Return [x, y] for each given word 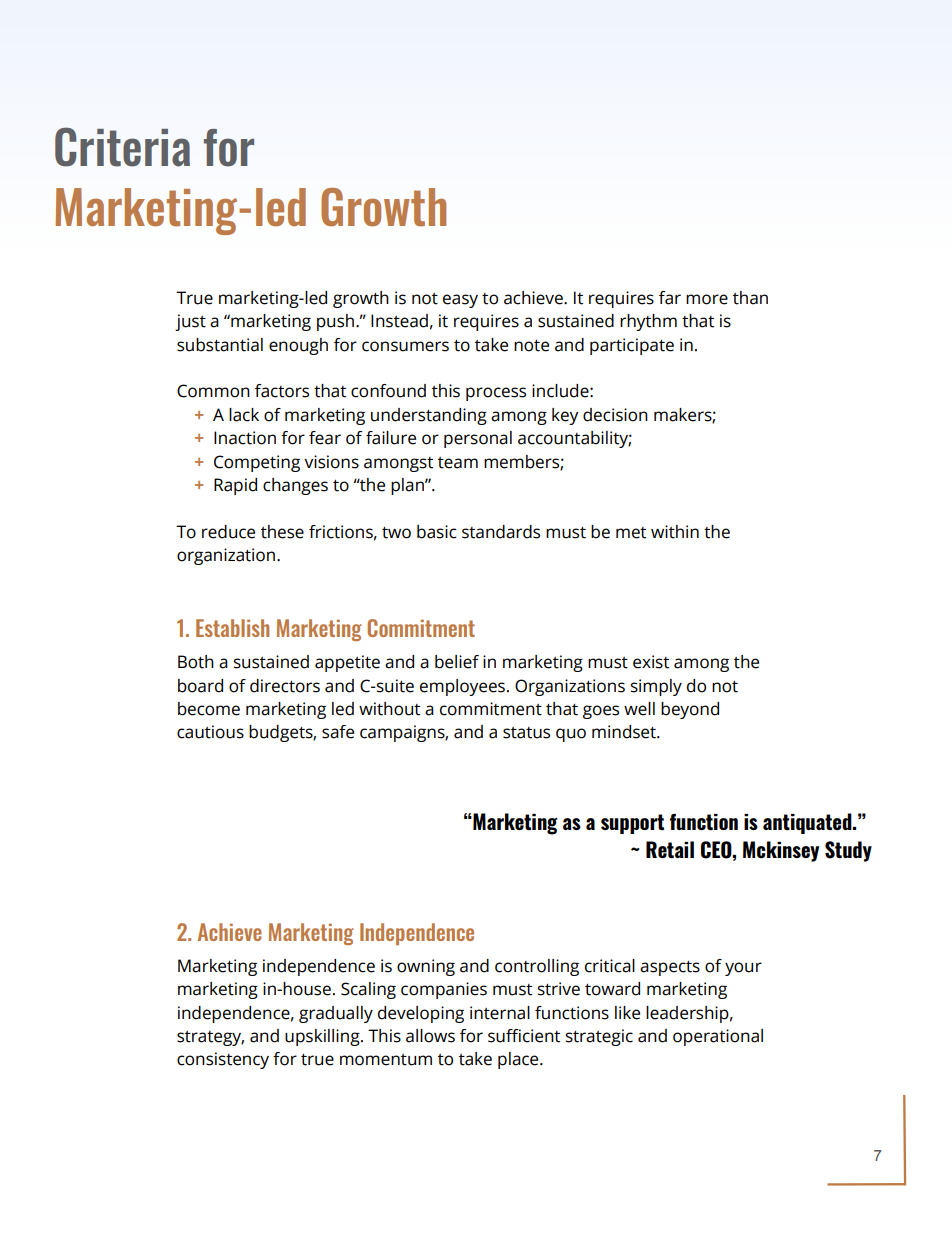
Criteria [122, 147]
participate [632, 346]
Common [213, 391]
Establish [232, 628]
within [675, 532]
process [496, 394]
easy [460, 301]
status [526, 733]
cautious [210, 732]
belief [457, 662]
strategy [210, 1038]
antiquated [808, 823]
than [750, 298]
